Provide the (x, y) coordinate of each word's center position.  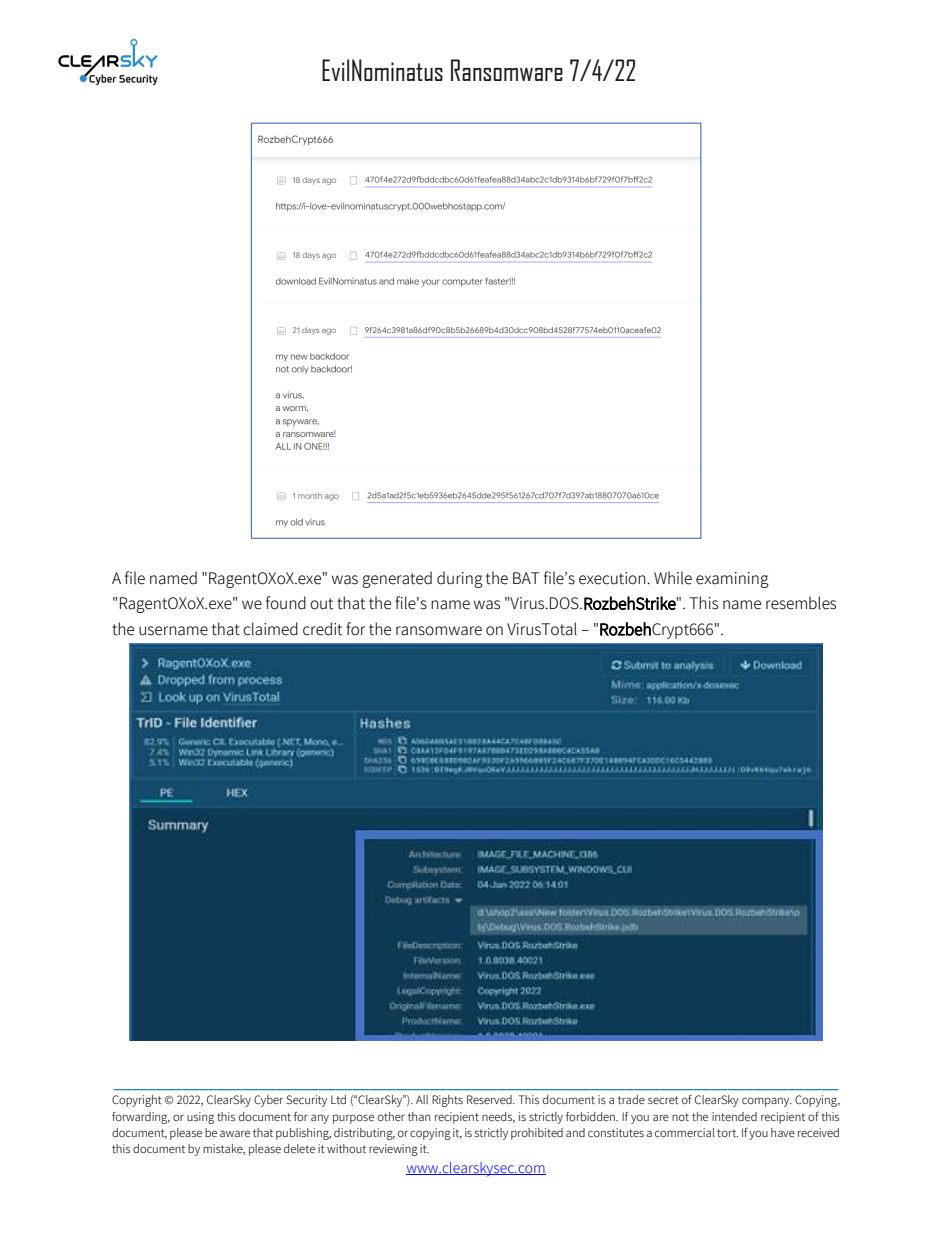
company (767, 1102)
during (460, 579)
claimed (270, 629)
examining (732, 580)
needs (498, 1117)
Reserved (490, 1099)
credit (322, 629)
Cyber (268, 1101)
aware (235, 1133)
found (286, 603)
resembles (801, 603)
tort (727, 1133)
